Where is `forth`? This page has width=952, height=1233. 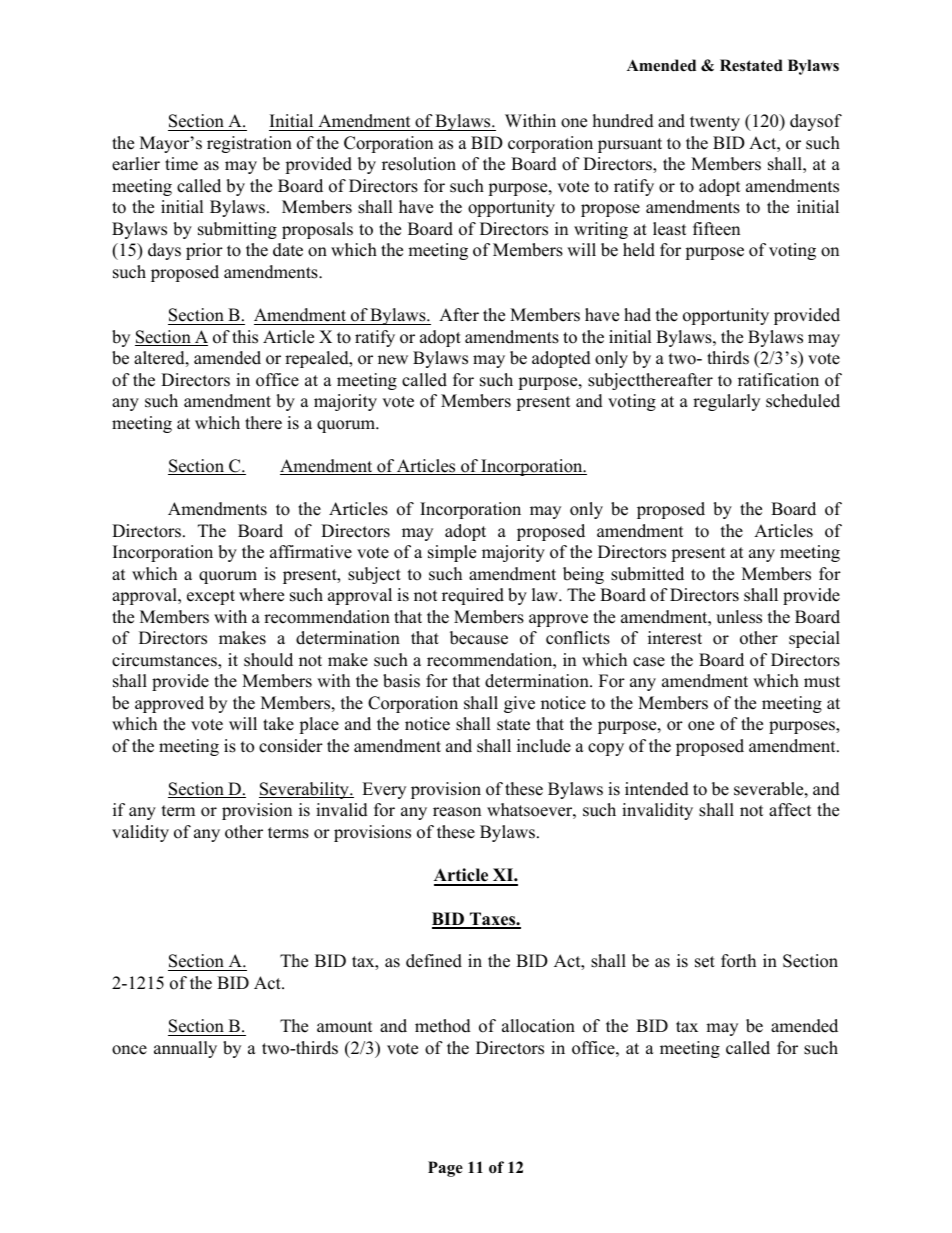 forth is located at coordinates (738, 961).
